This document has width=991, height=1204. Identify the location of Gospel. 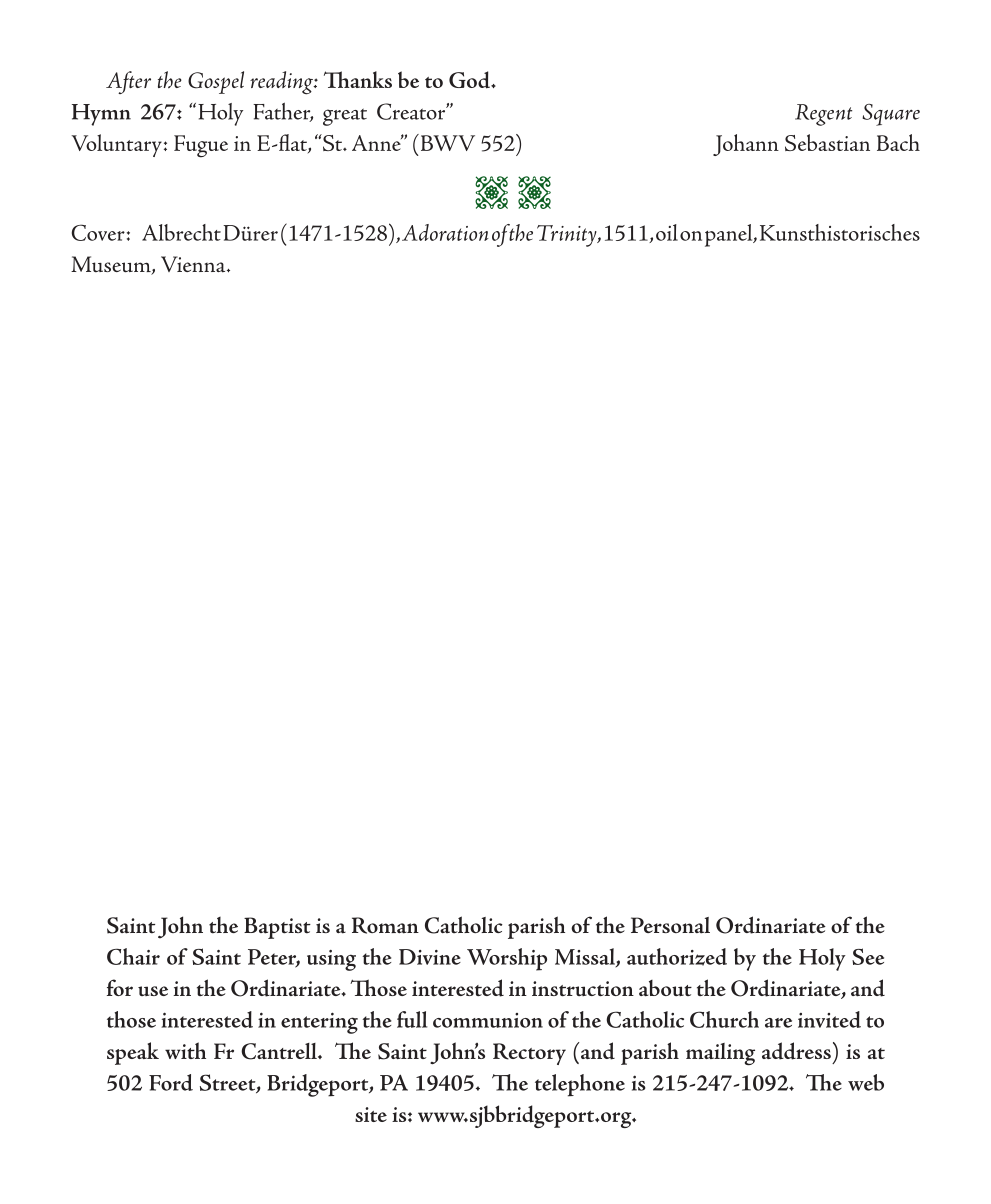
(216, 82).
